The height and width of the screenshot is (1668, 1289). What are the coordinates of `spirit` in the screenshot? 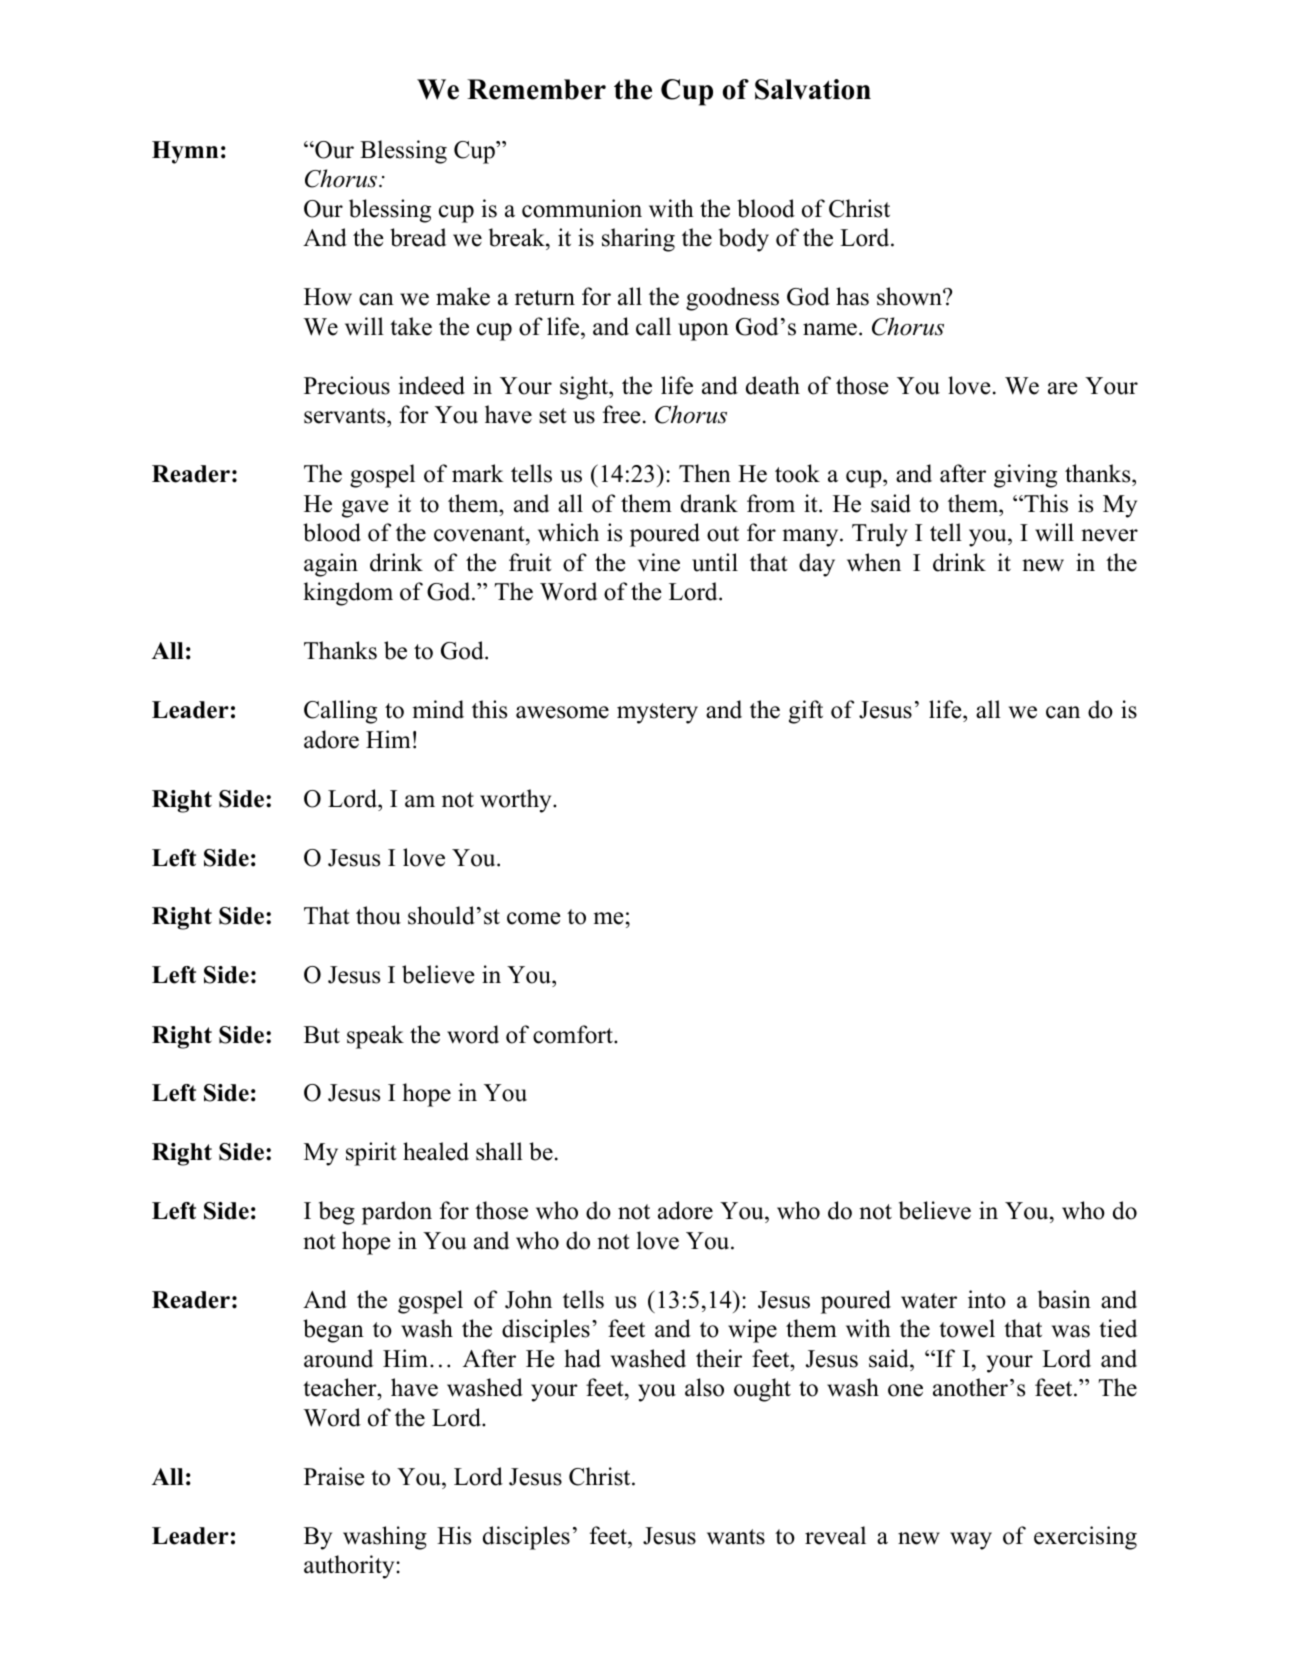 It's located at (371, 1154).
